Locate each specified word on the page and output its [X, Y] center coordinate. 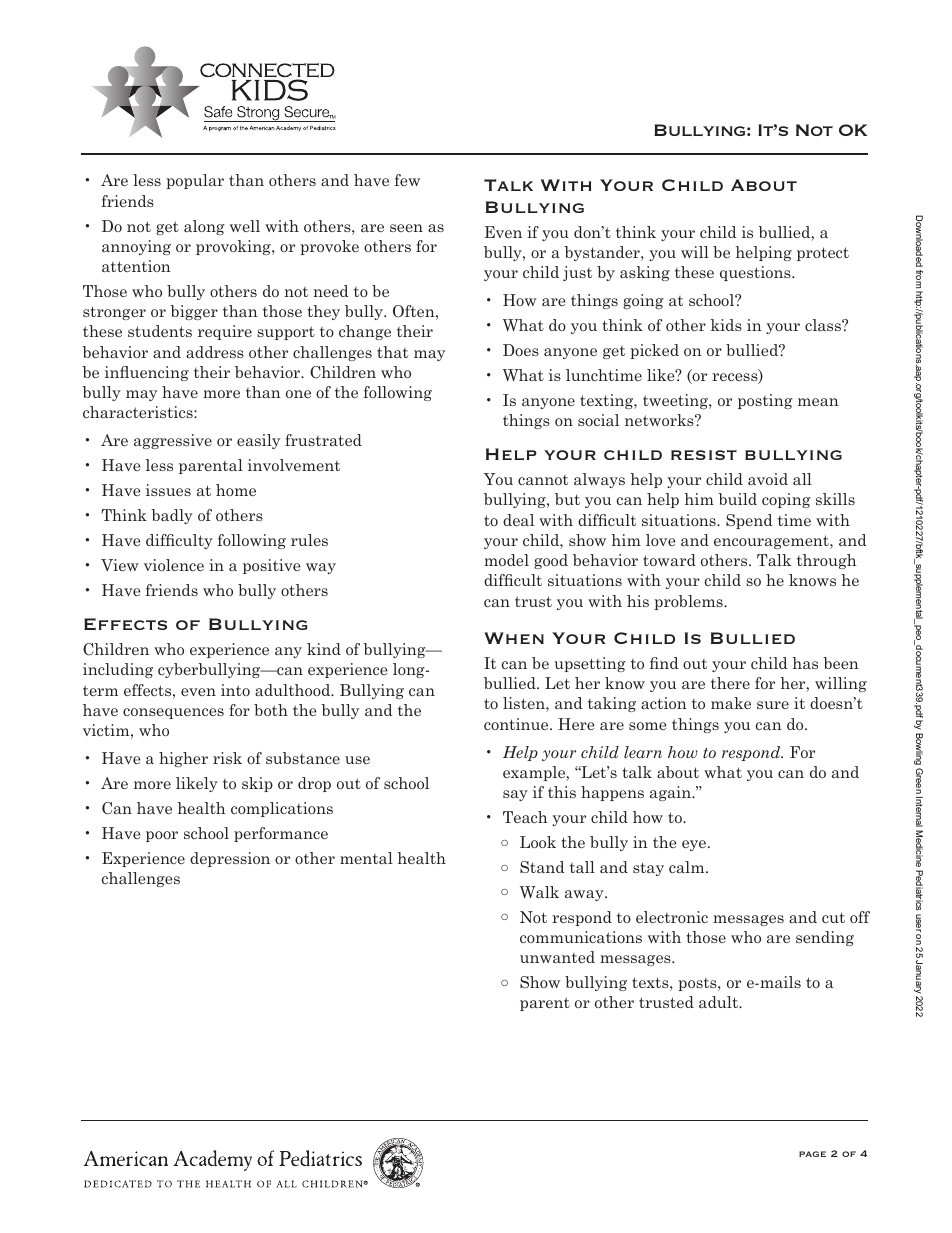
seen [406, 228]
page [812, 1154]
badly [172, 516]
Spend [749, 521]
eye [695, 845]
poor [162, 836]
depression [230, 859]
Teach [525, 817]
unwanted [557, 957]
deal [518, 520]
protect [823, 254]
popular [195, 181]
